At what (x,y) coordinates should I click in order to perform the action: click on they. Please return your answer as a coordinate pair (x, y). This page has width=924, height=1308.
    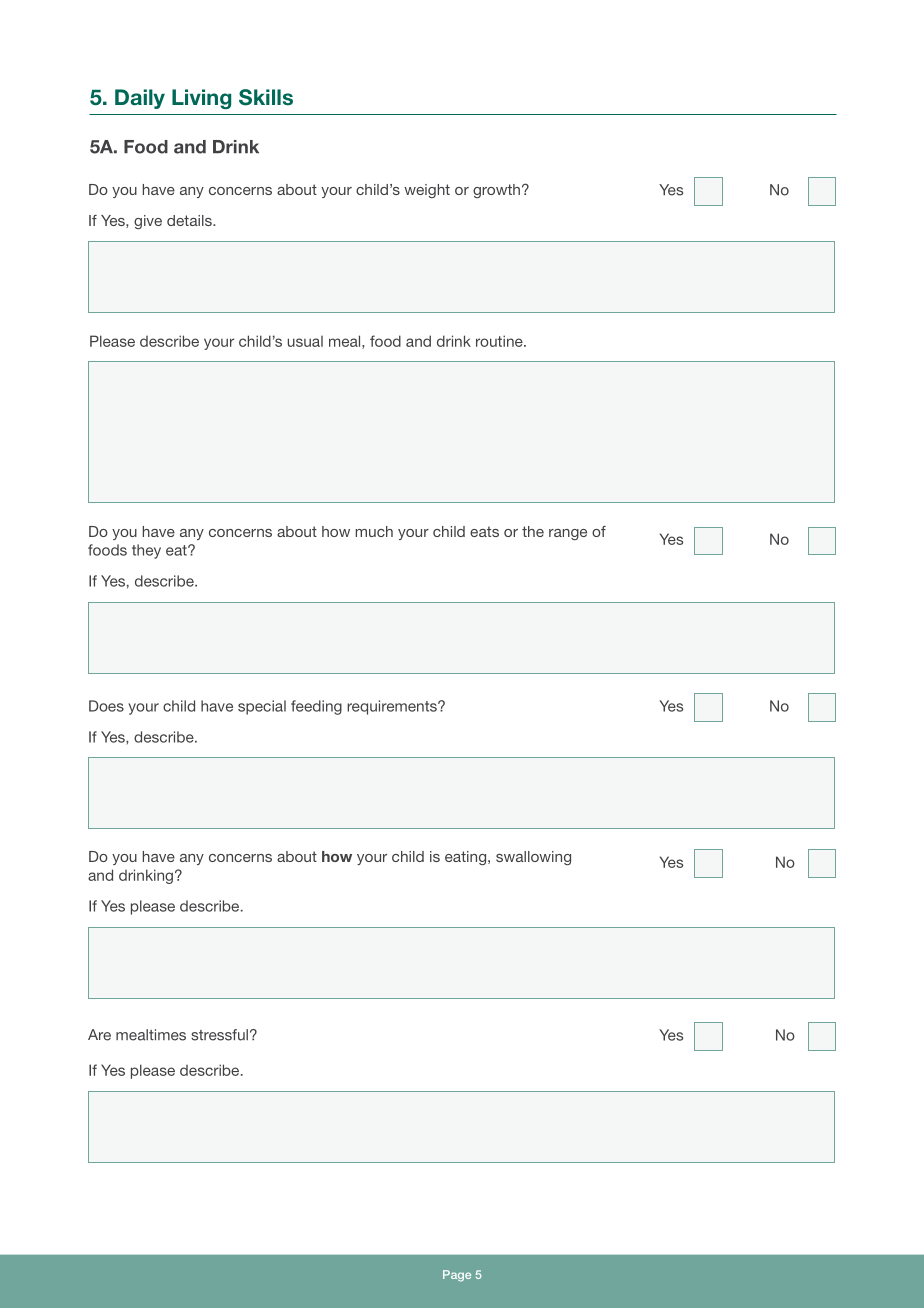
    Looking at the image, I should click on (146, 551).
